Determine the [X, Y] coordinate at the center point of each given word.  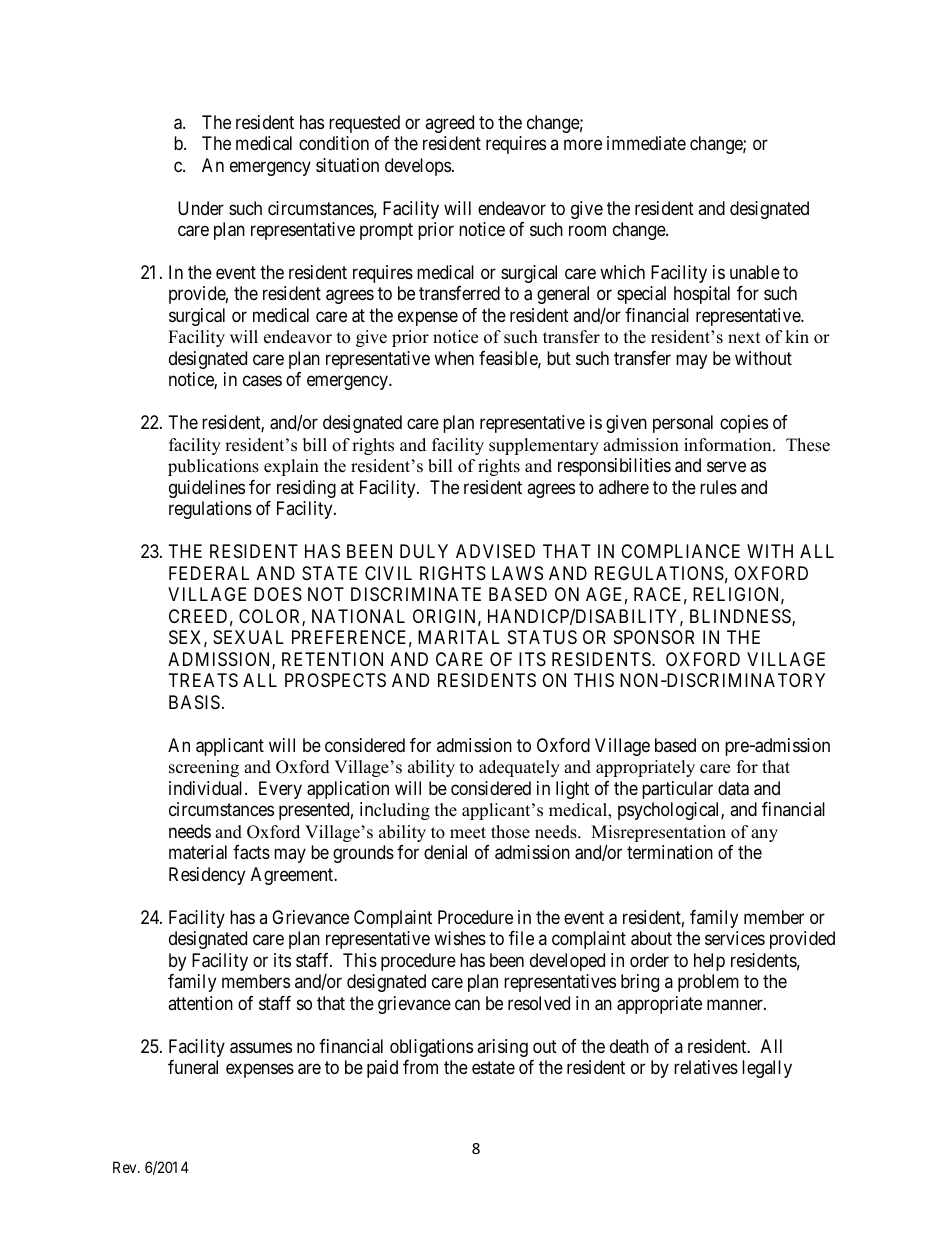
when [454, 358]
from [420, 1067]
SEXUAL [248, 637]
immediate [646, 143]
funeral [193, 1067]
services [735, 938]
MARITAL [459, 637]
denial [445, 852]
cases [262, 381]
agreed [449, 124]
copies [744, 424]
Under [201, 208]
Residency [207, 876]
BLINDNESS [741, 617]
